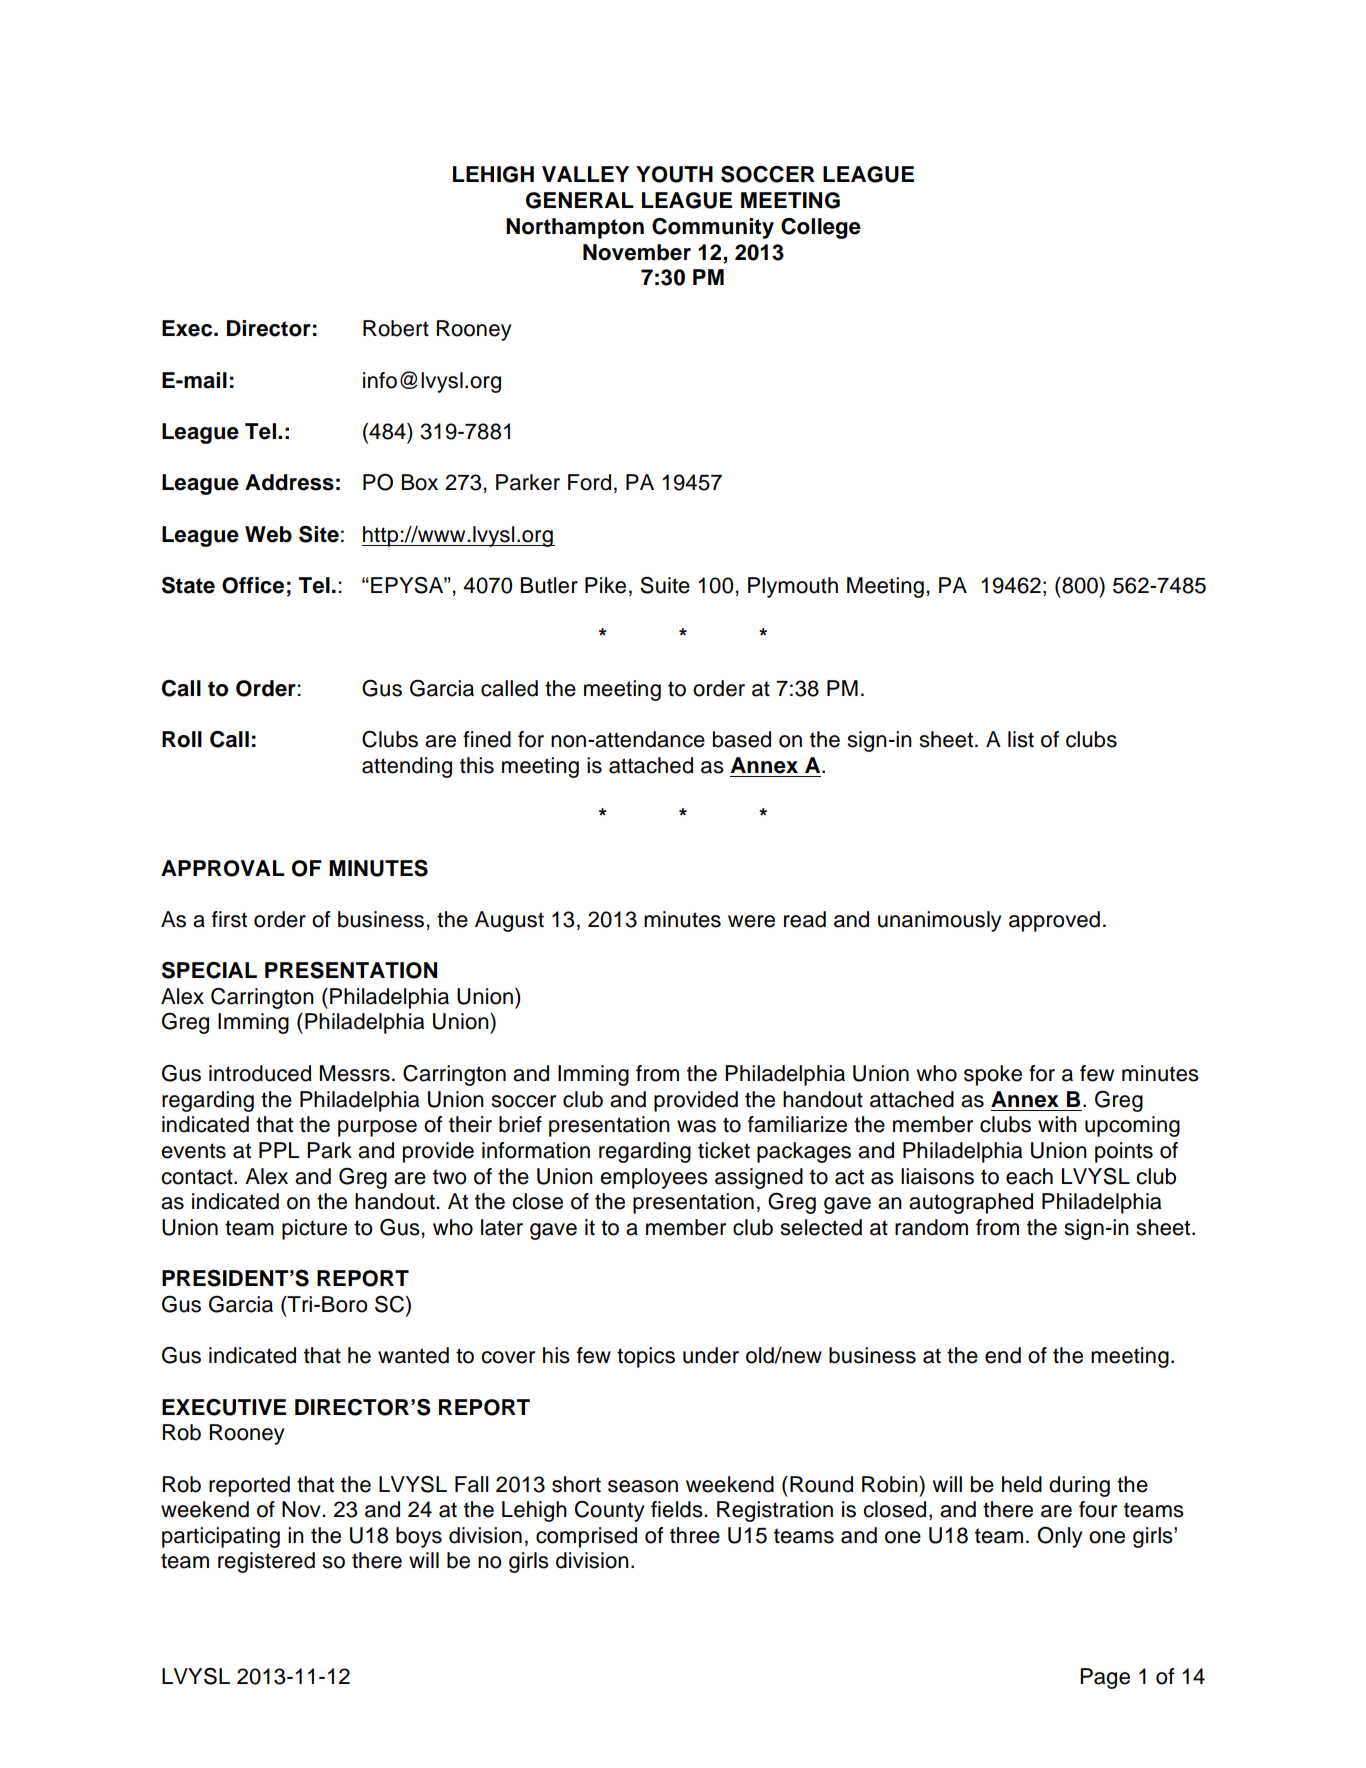 This image has width=1366, height=1768. What do you see at coordinates (695, 1535) in the image?
I see `three` at bounding box center [695, 1535].
